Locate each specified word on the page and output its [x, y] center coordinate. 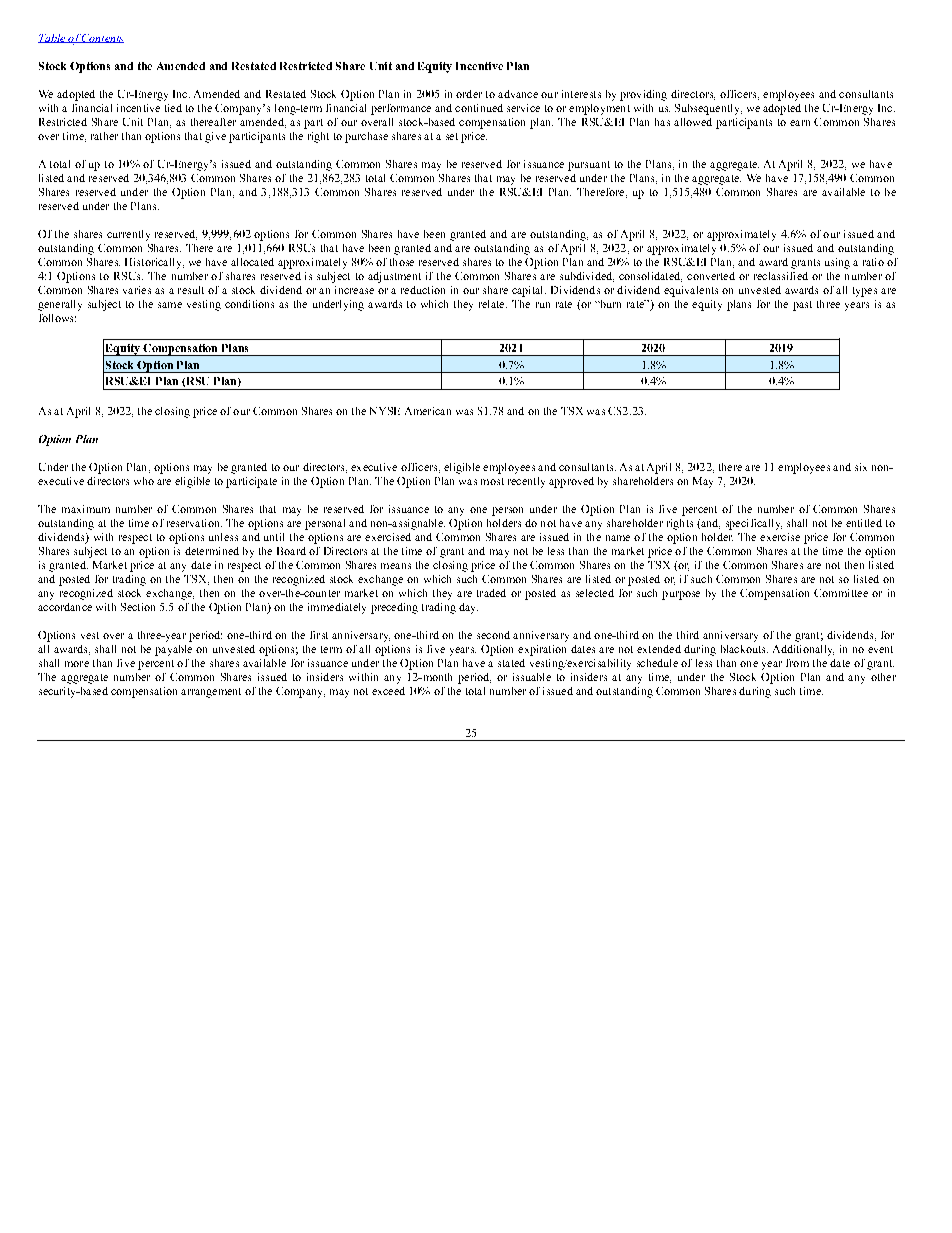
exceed [388, 691]
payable [173, 650]
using [837, 263]
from [797, 663]
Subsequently [708, 109]
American [428, 411]
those [402, 262]
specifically [754, 524]
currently [128, 235]
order [469, 94]
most [492, 481]
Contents [102, 38]
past [802, 306]
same [170, 305]
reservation [194, 523]
